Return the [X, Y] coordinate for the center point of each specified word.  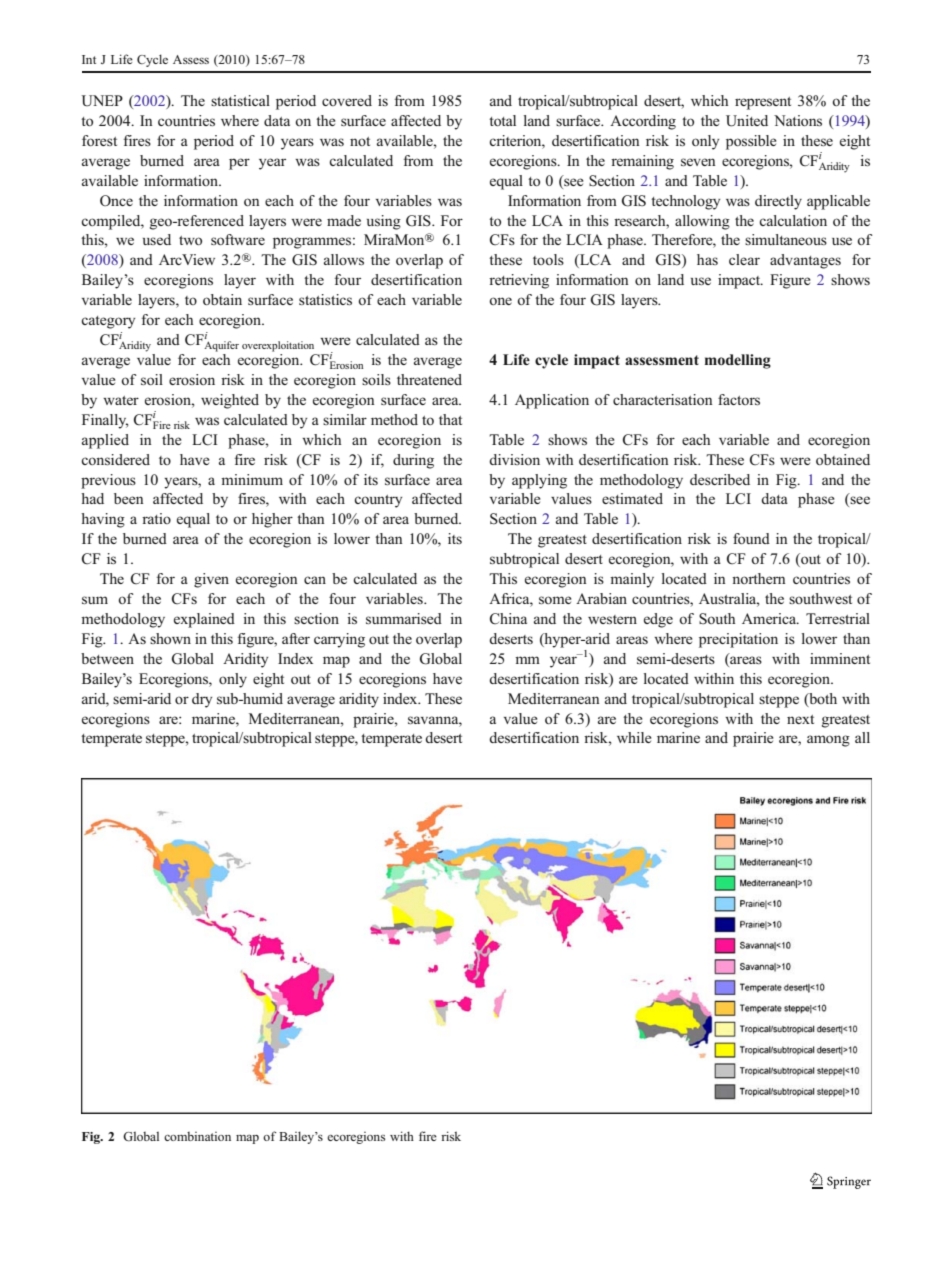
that [450, 419]
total [502, 120]
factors [739, 399]
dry [202, 700]
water [121, 400]
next [800, 719]
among [828, 741]
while [634, 737]
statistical [240, 100]
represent [763, 103]
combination [197, 1136]
